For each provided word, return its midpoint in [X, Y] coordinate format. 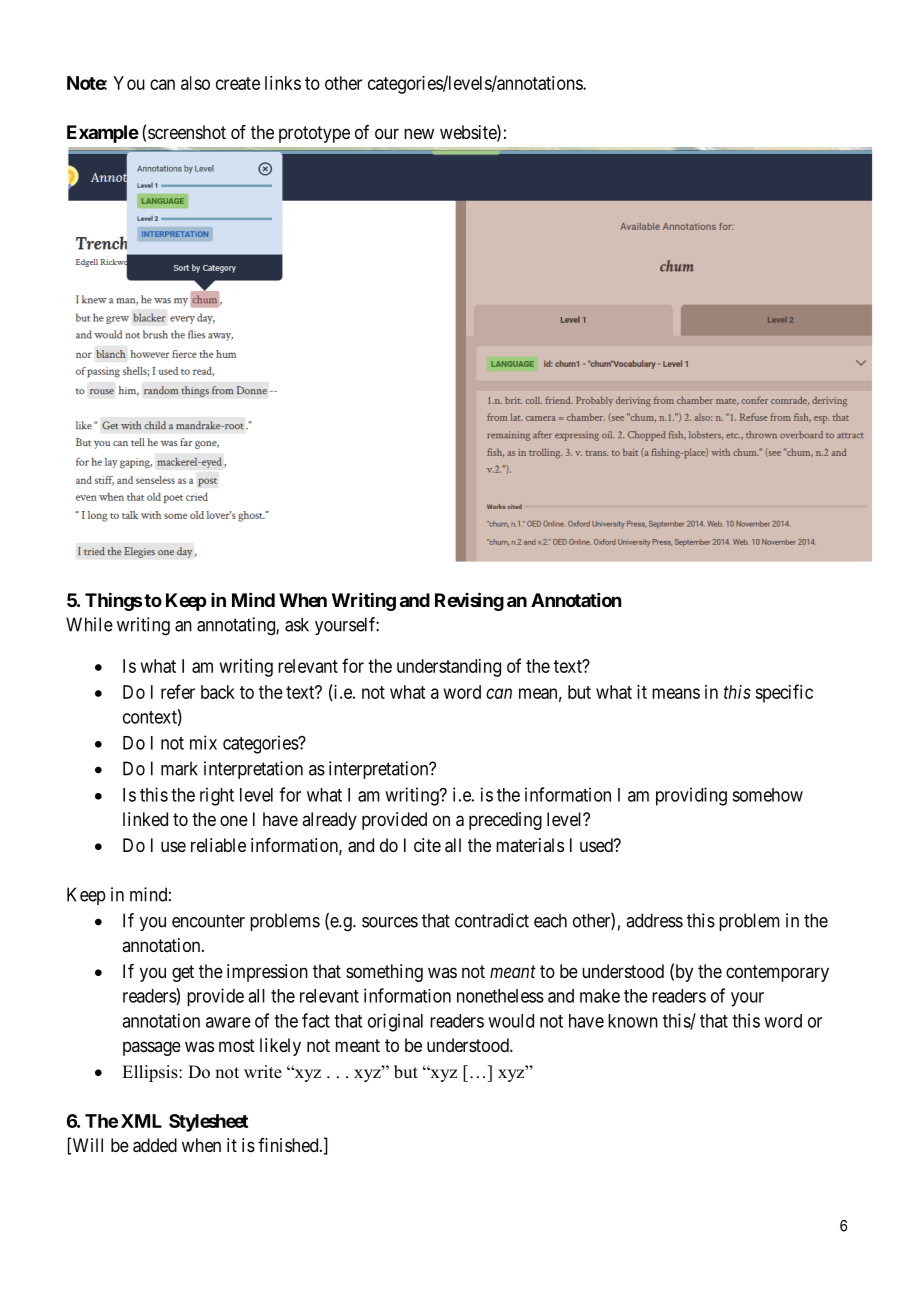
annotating [237, 626]
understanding [449, 668]
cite [427, 845]
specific [784, 693]
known [633, 1021]
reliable [218, 845]
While [89, 624]
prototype [314, 134]
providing [691, 796]
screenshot [187, 132]
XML [141, 1121]
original [395, 1022]
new [419, 133]
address [654, 920]
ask [297, 624]
